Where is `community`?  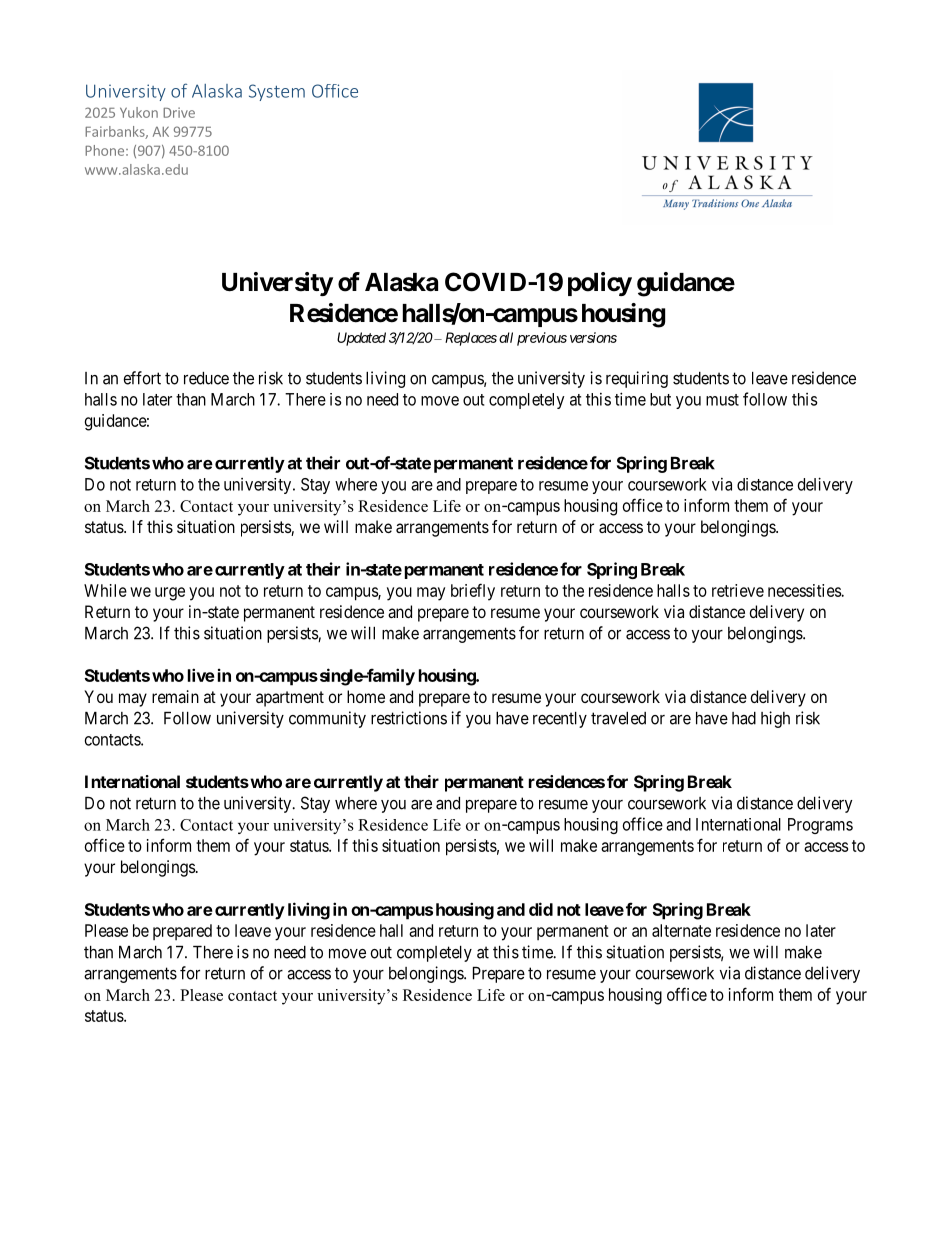 community is located at coordinates (327, 719).
